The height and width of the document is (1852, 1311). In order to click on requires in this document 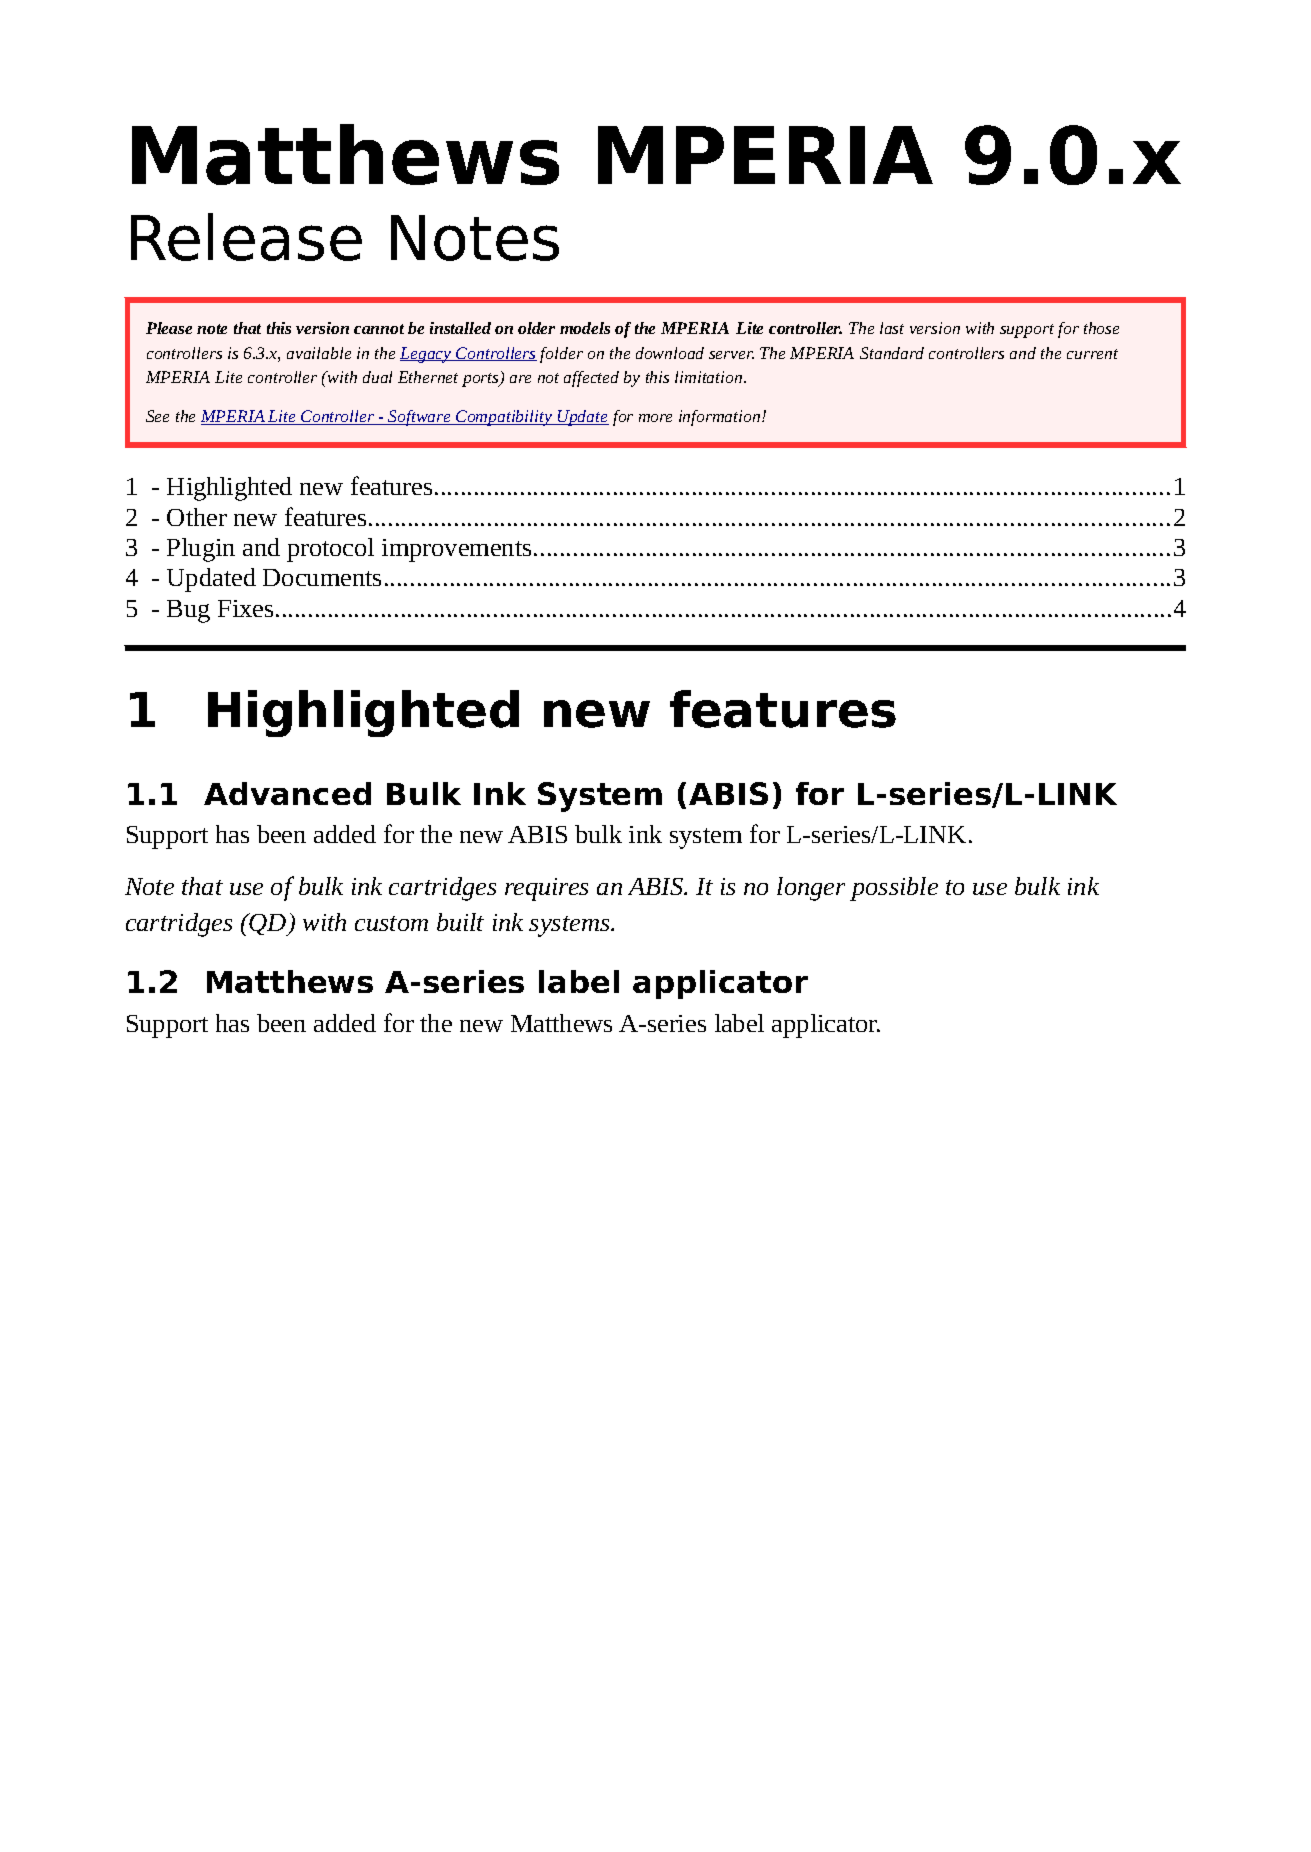, I will do `click(546, 889)`.
